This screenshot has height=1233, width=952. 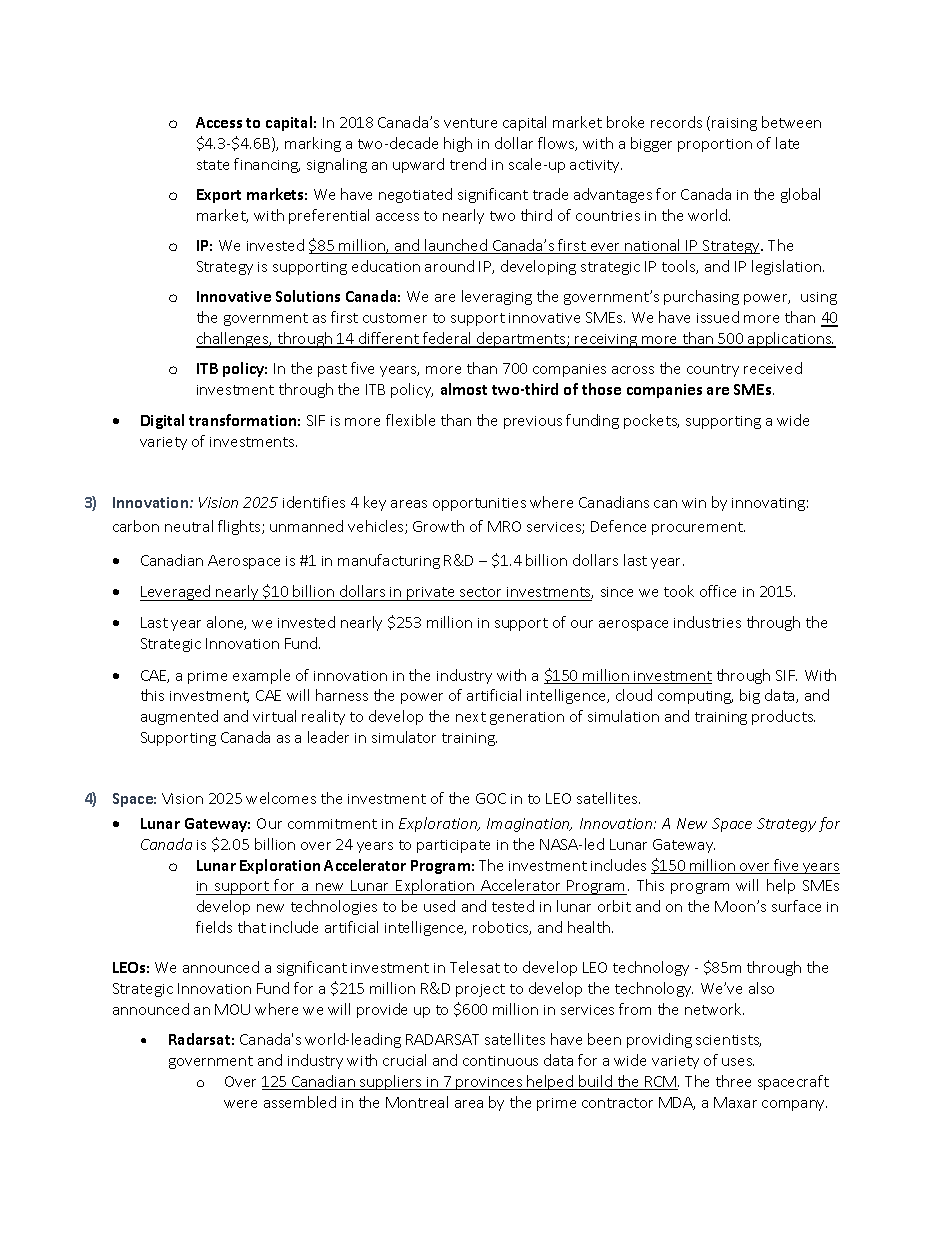 I want to click on products, so click(x=783, y=717).
